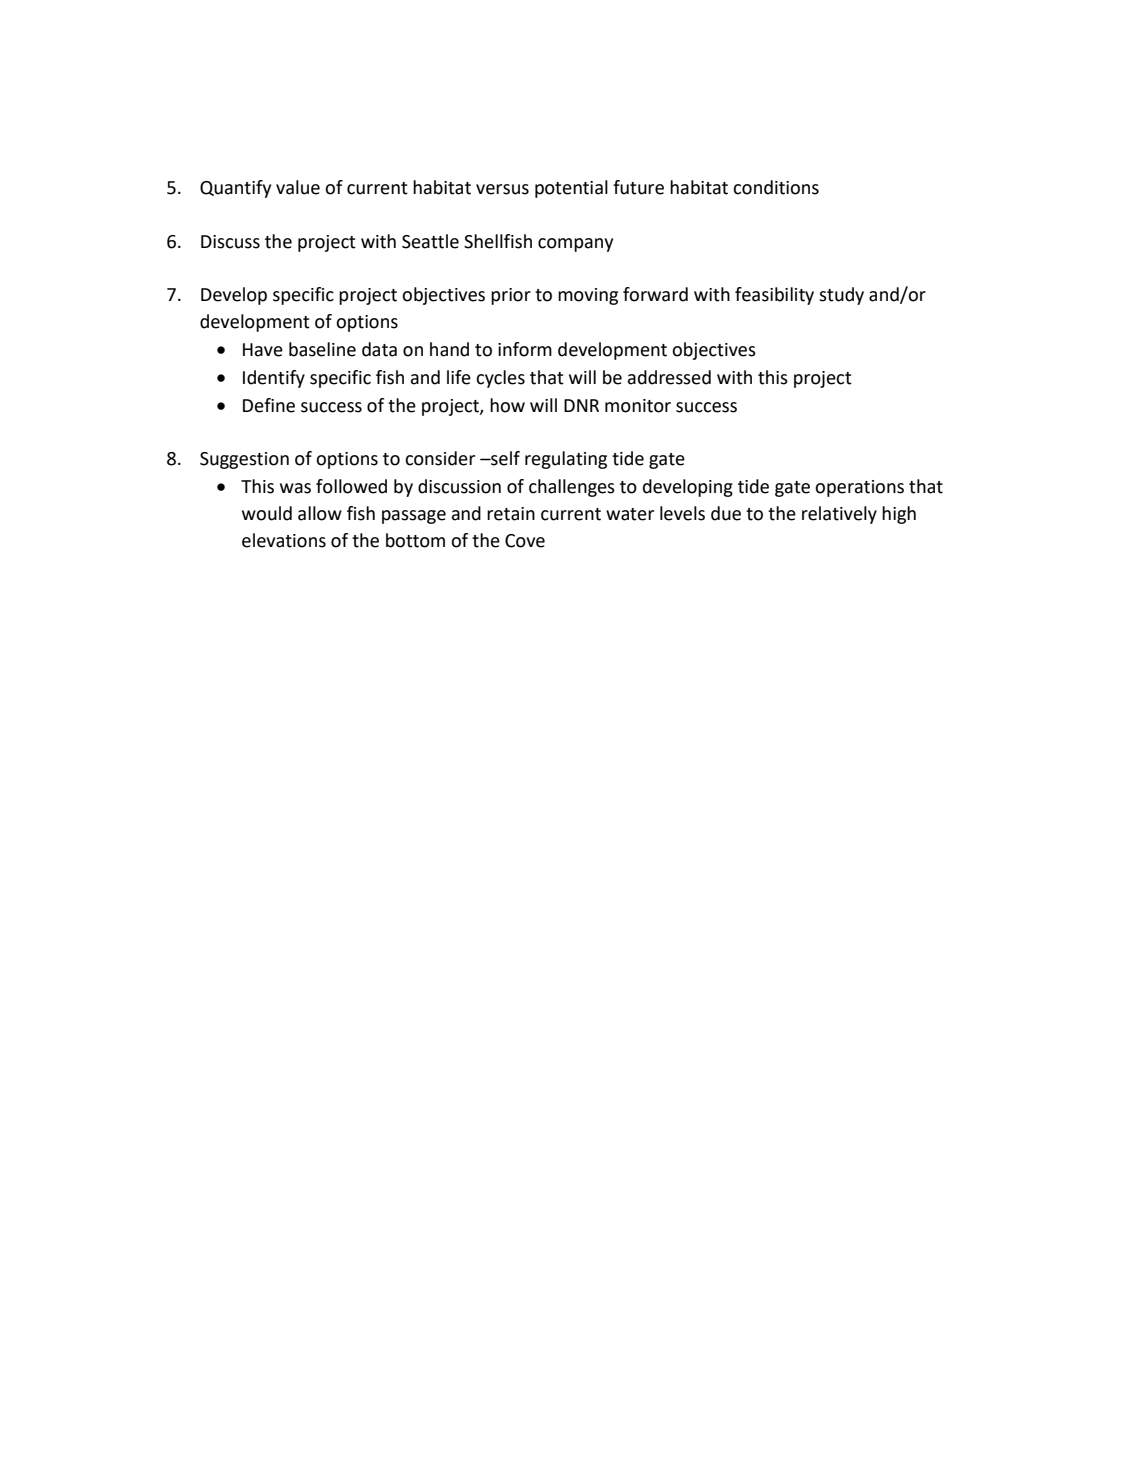 The image size is (1132, 1464). I want to click on regulating, so click(566, 460).
